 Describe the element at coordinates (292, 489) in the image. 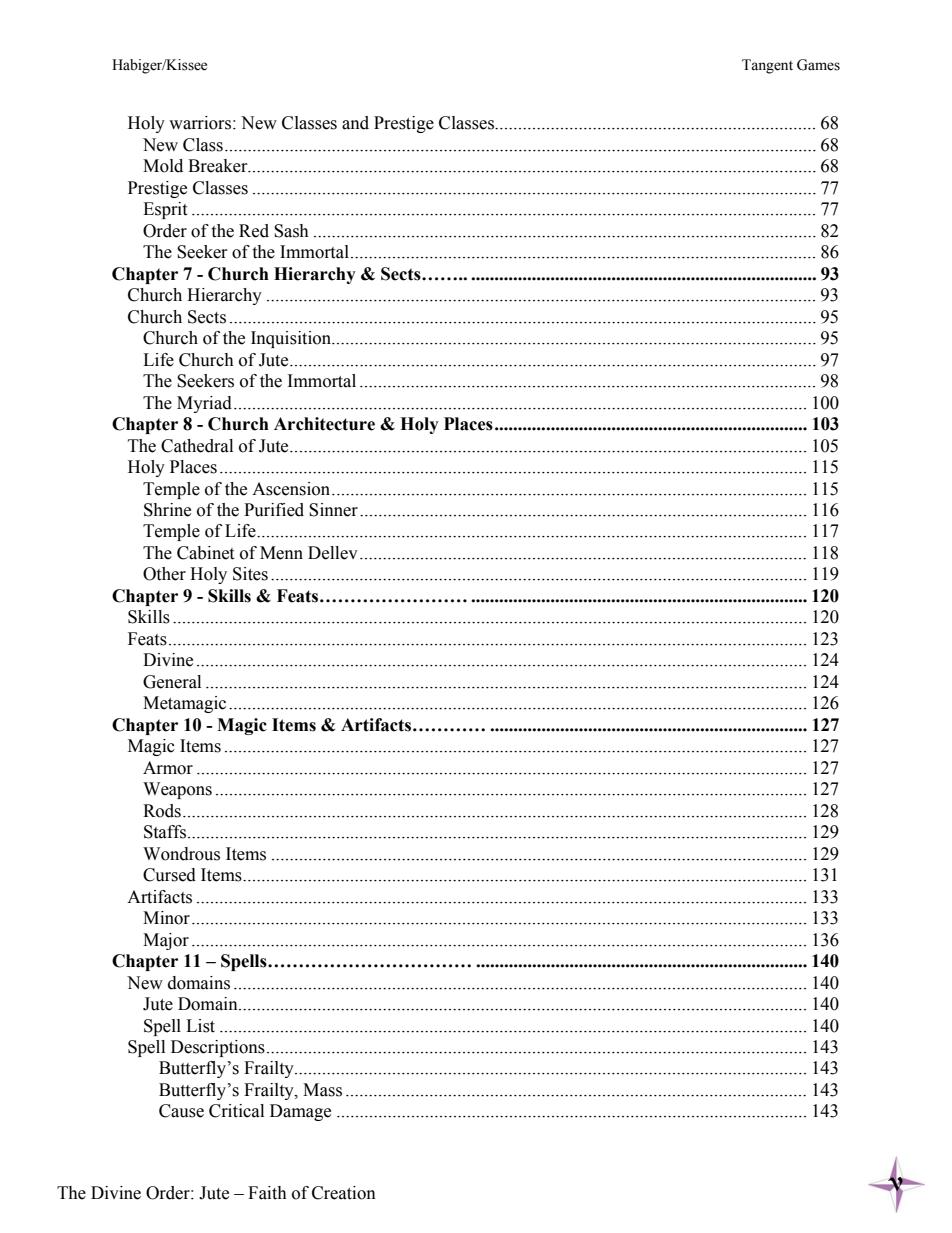

I see `Ascension` at that location.
